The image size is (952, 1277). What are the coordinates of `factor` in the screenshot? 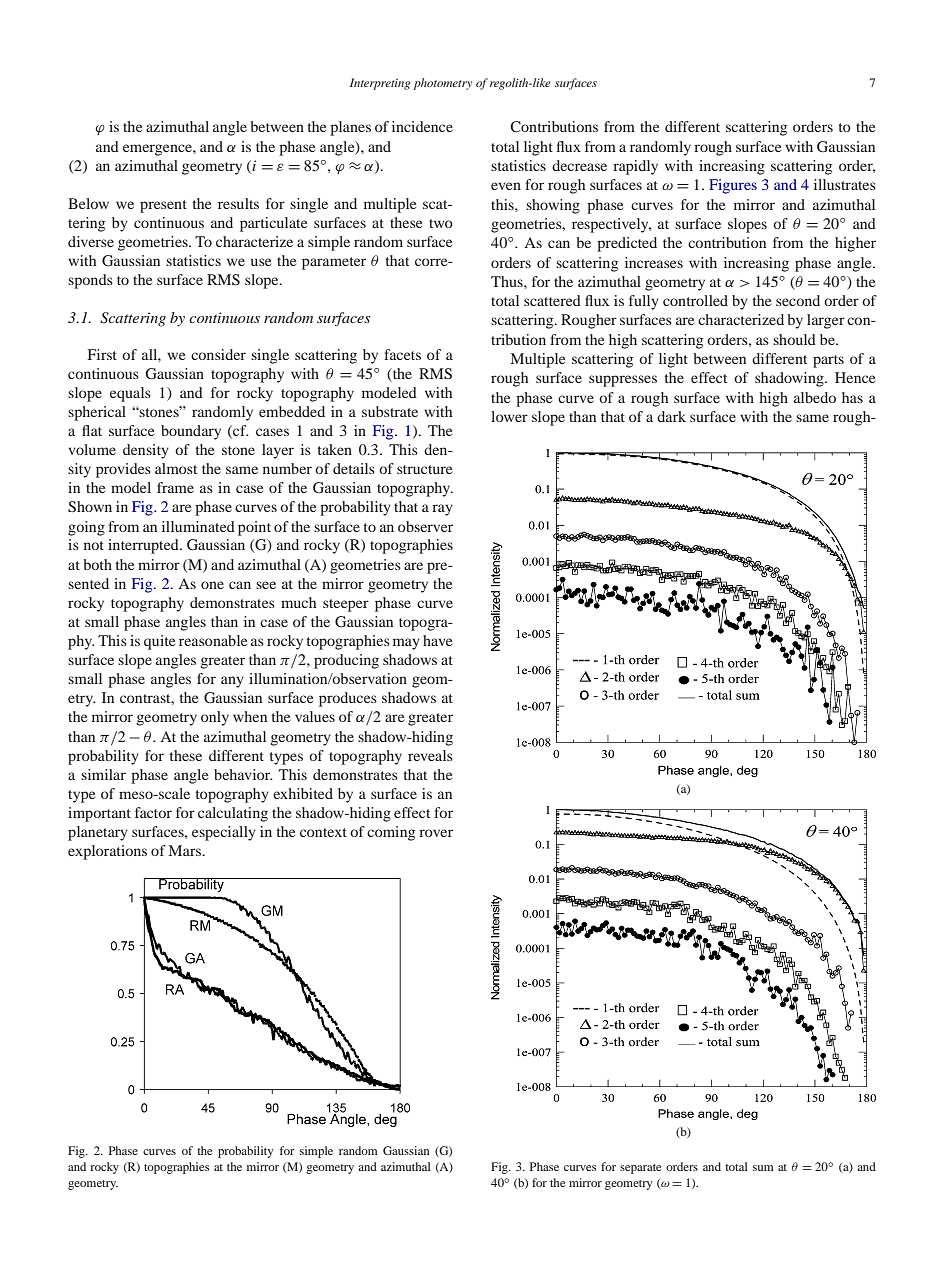 It's located at (153, 812).
